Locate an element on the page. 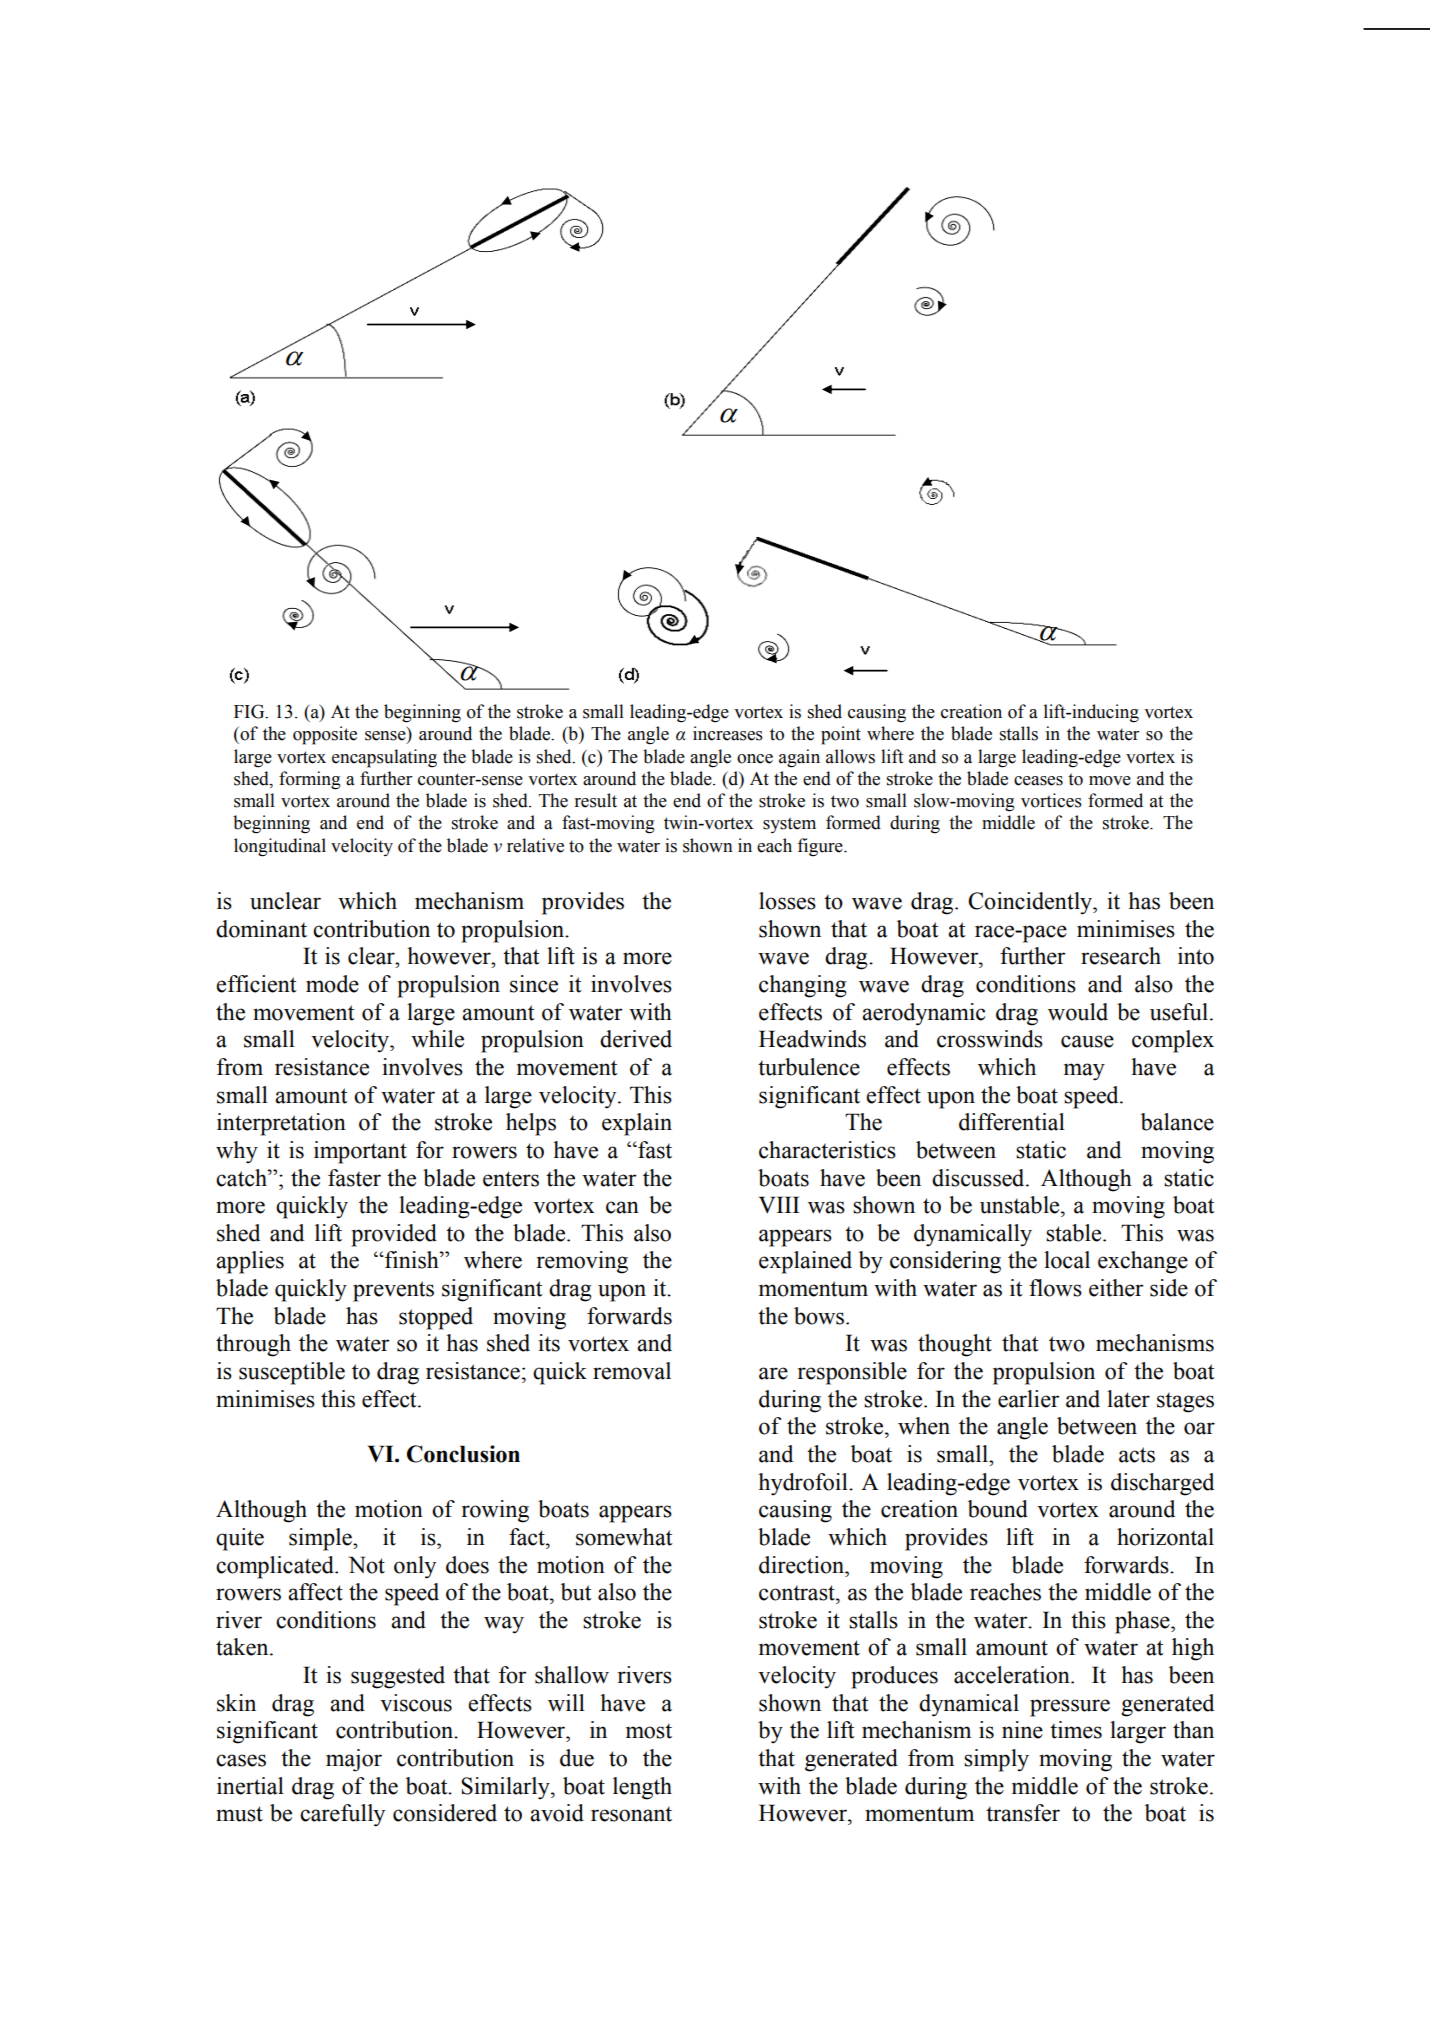 Image resolution: width=1430 pixels, height=2024 pixels. somewhat is located at coordinates (624, 1537).
